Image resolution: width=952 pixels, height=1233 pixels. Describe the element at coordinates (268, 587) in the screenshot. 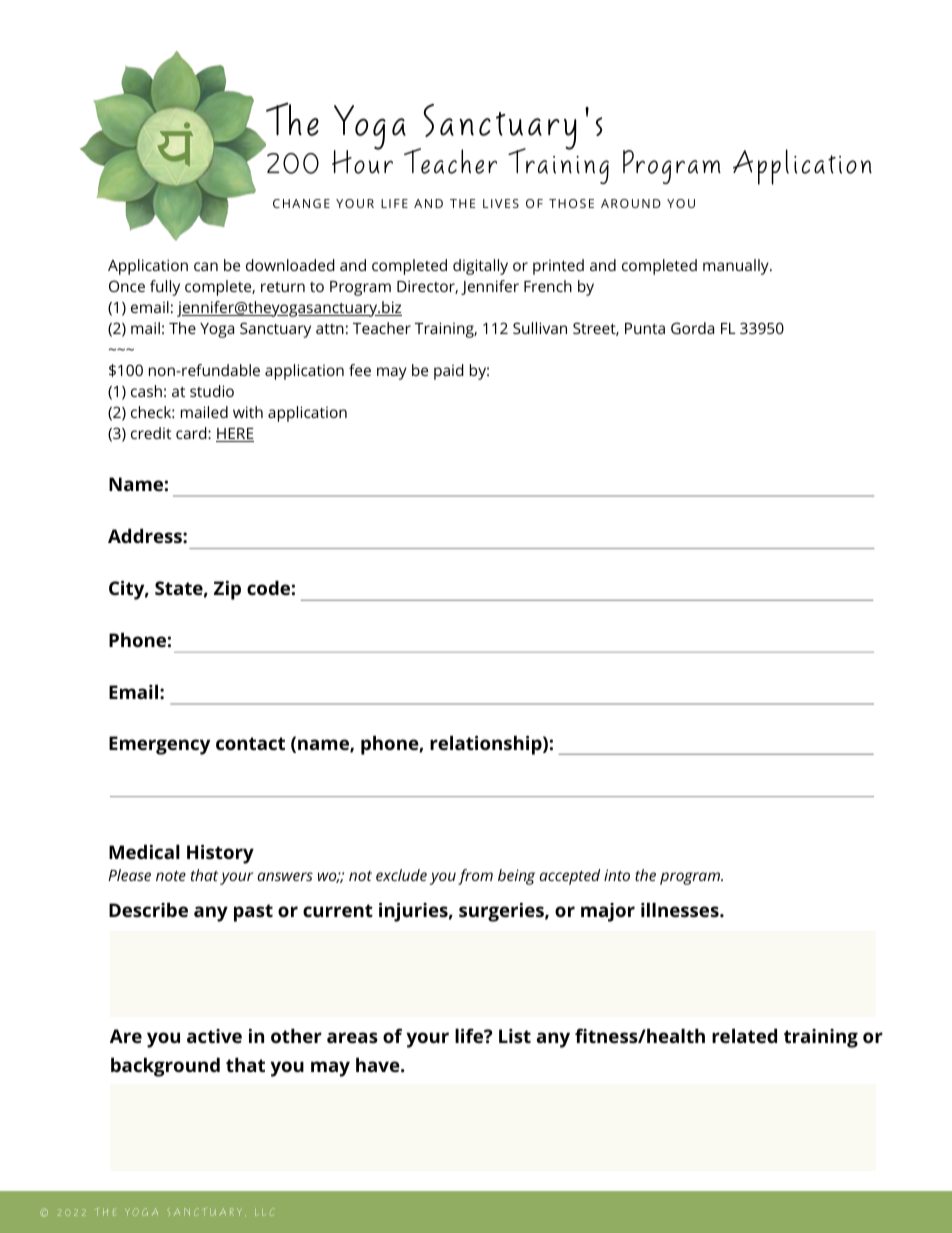

I see `code` at that location.
